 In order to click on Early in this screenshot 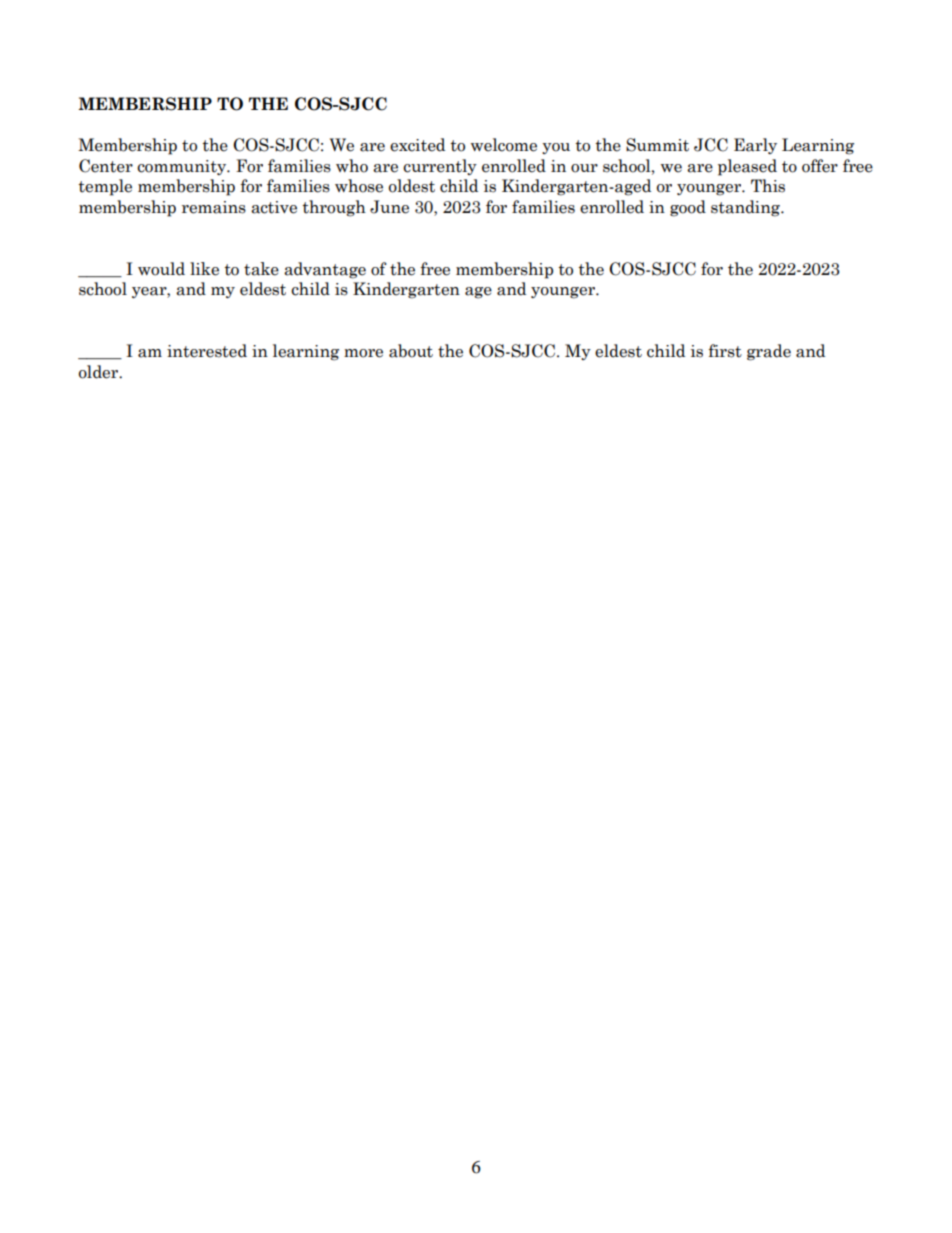, I will do `click(755, 146)`.
